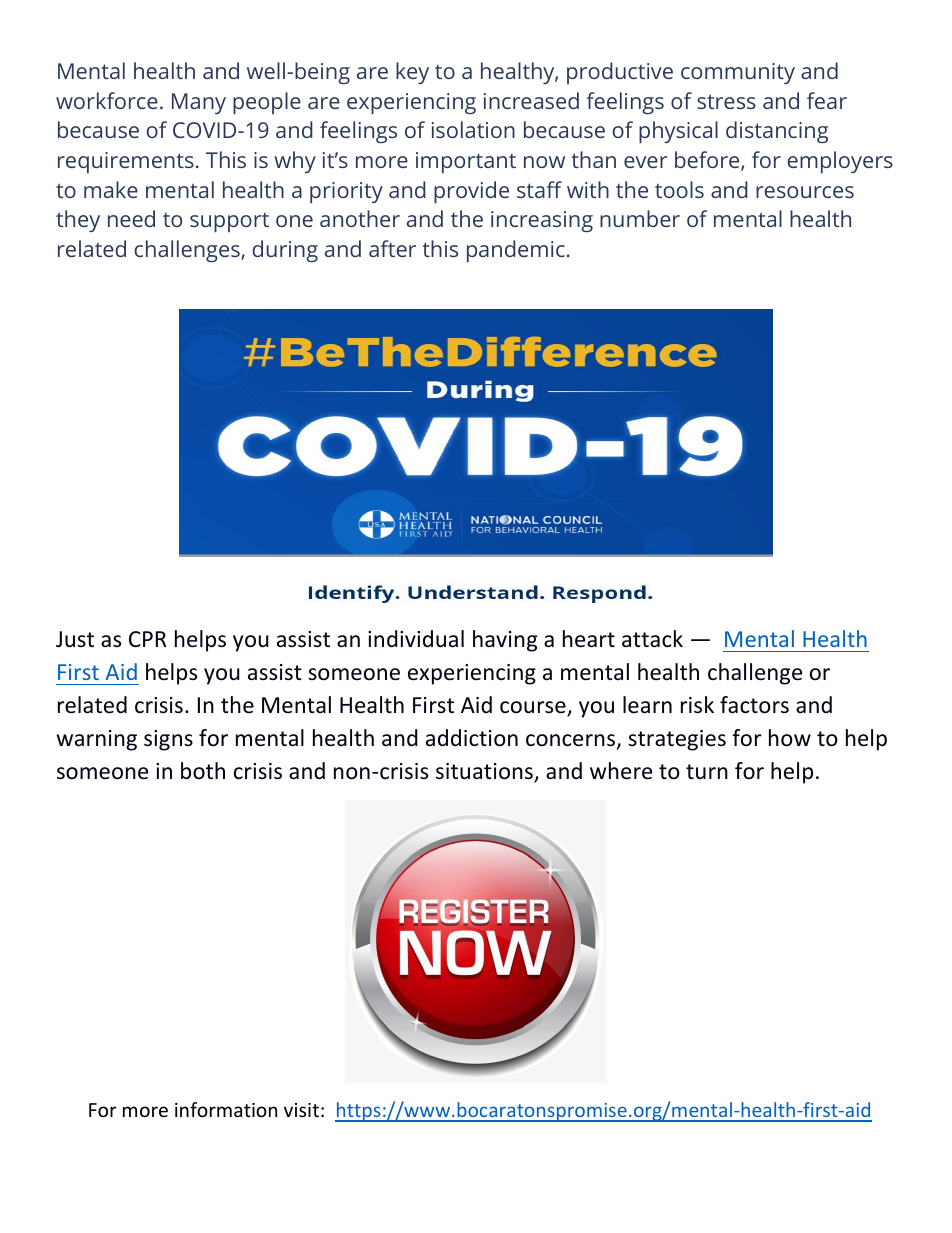  Describe the element at coordinates (199, 103) in the image. I see `Many` at that location.
